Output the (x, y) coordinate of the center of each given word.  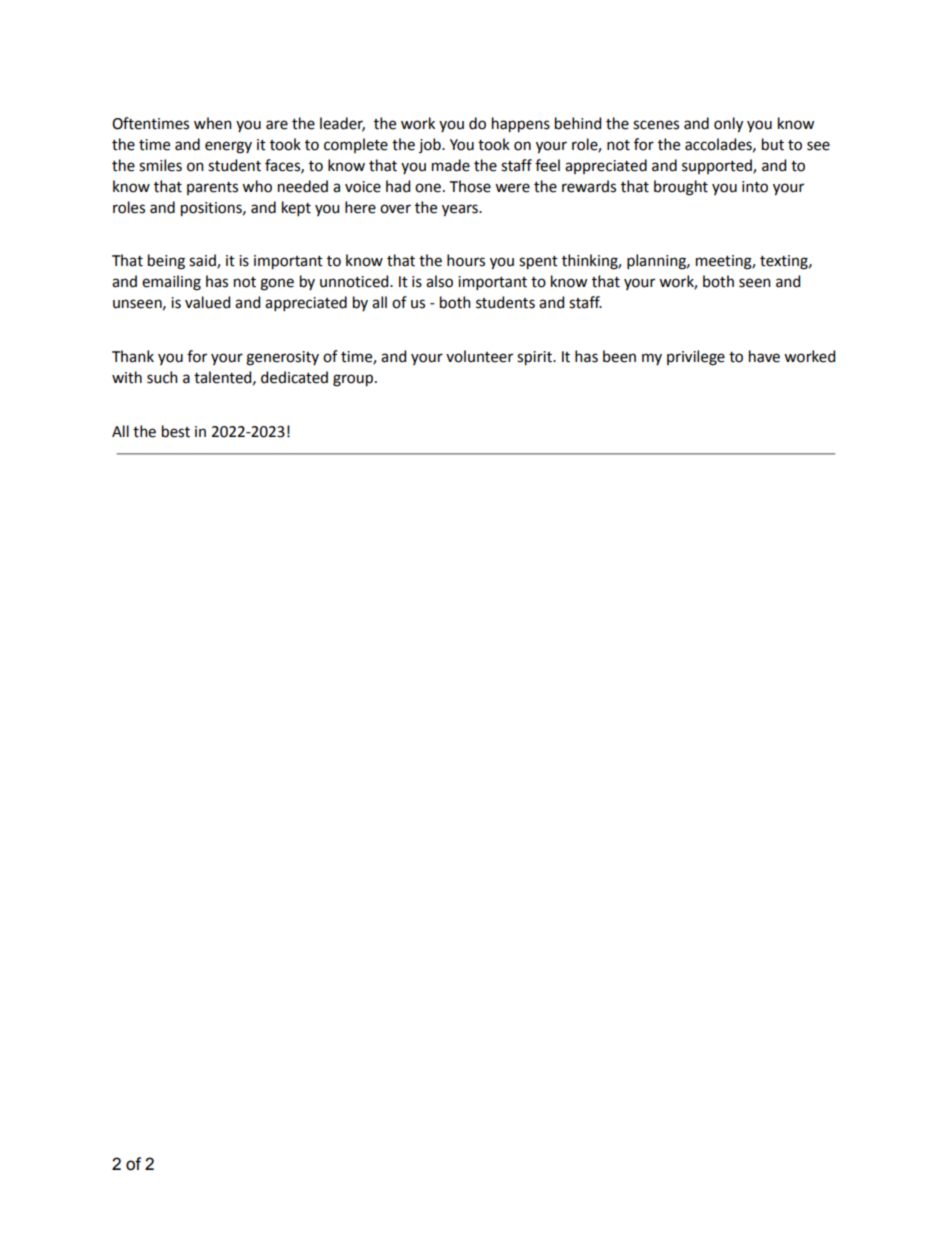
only (728, 125)
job (431, 145)
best (176, 431)
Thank (133, 356)
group (353, 380)
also (439, 281)
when (213, 123)
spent (538, 263)
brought (681, 188)
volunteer (479, 356)
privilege (696, 358)
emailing (171, 283)
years (461, 210)
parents (212, 188)
